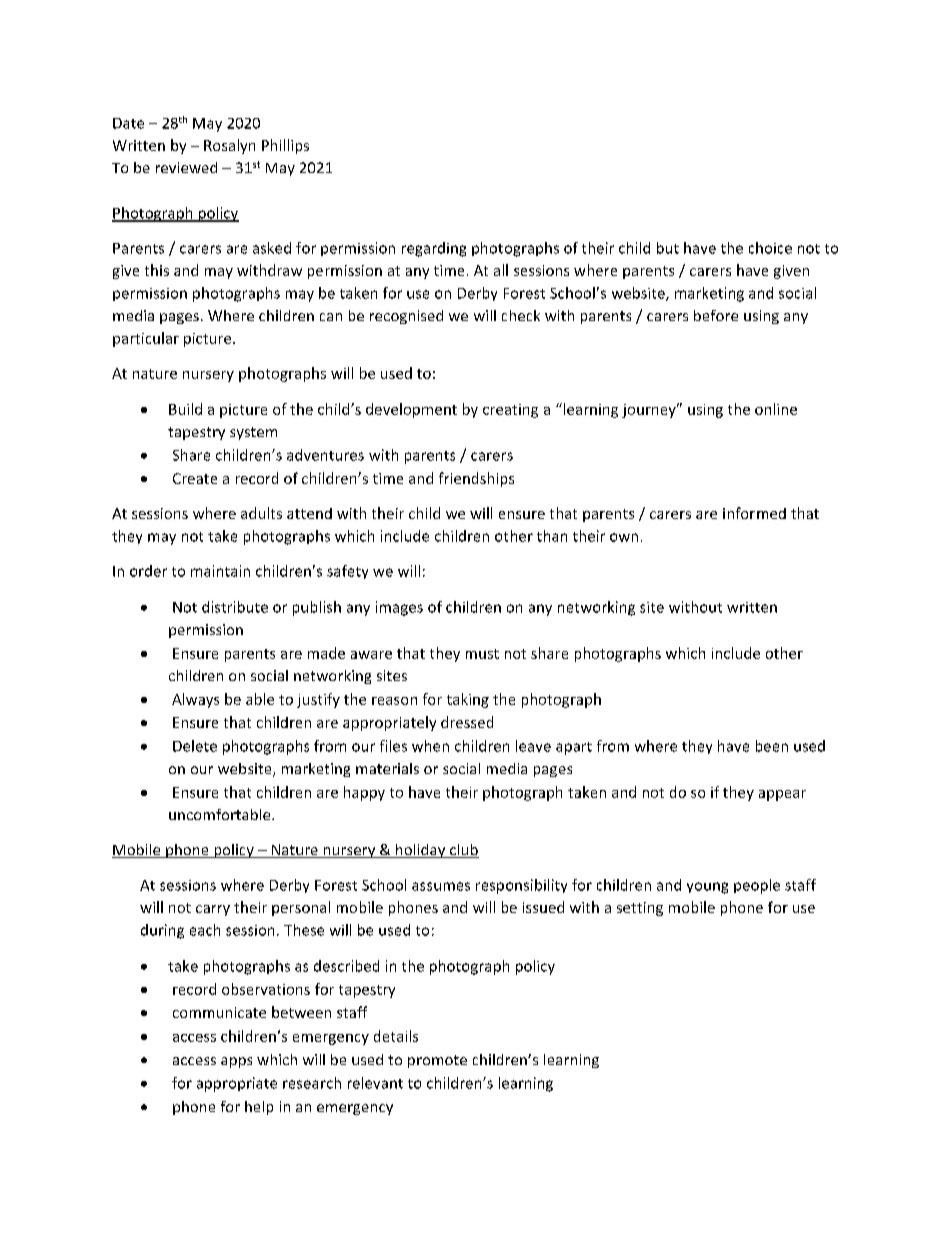  What do you see at coordinates (195, 700) in the screenshot?
I see `Always` at bounding box center [195, 700].
